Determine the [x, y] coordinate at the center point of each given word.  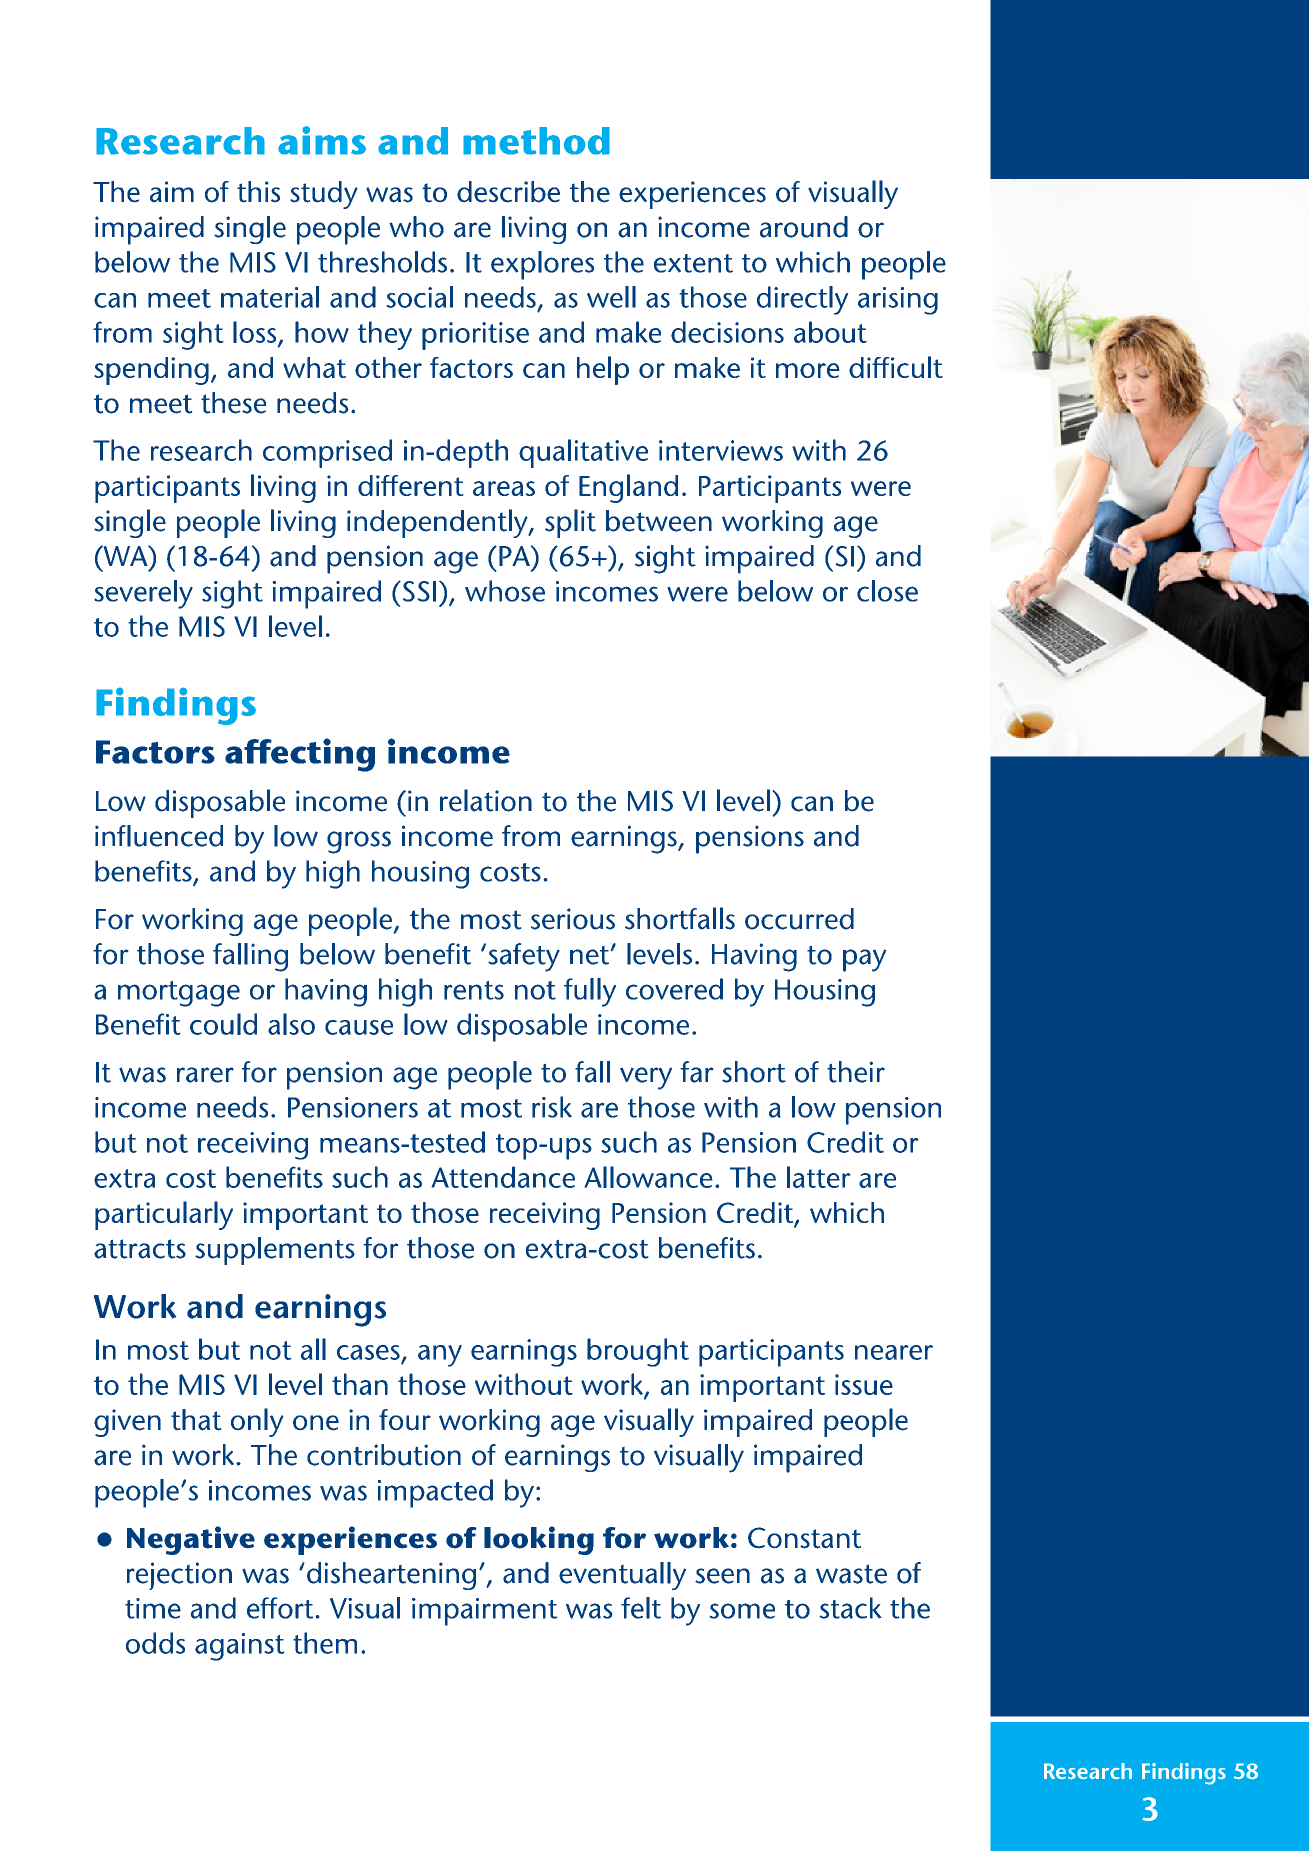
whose [505, 591]
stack [850, 1608]
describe [508, 192]
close [887, 591]
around [804, 227]
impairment [484, 1612]
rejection [179, 1576]
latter [819, 1177]
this [258, 192]
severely [143, 594]
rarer [205, 1075]
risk [552, 1107]
